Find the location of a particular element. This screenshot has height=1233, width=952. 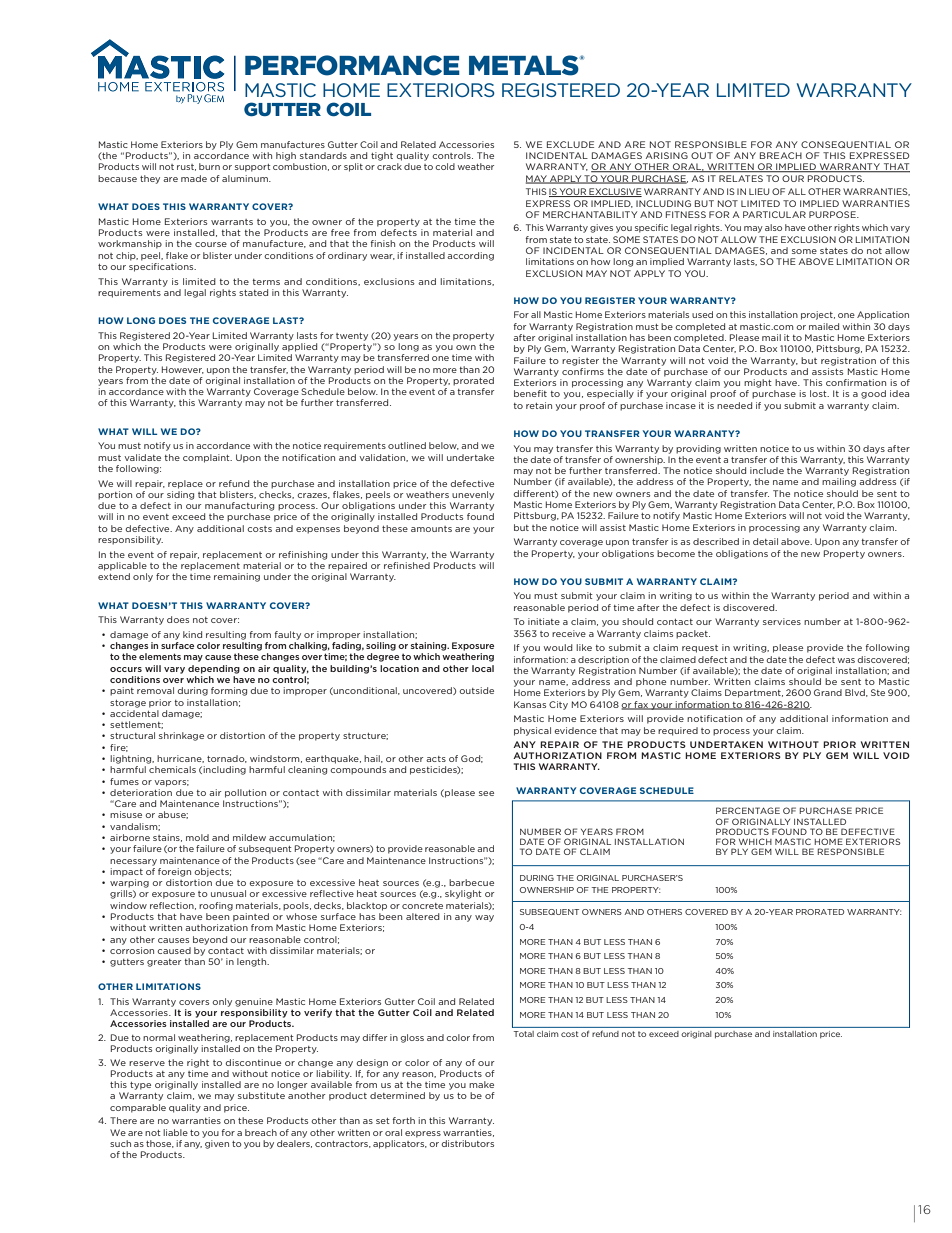

EXCLUDE is located at coordinates (570, 144).
